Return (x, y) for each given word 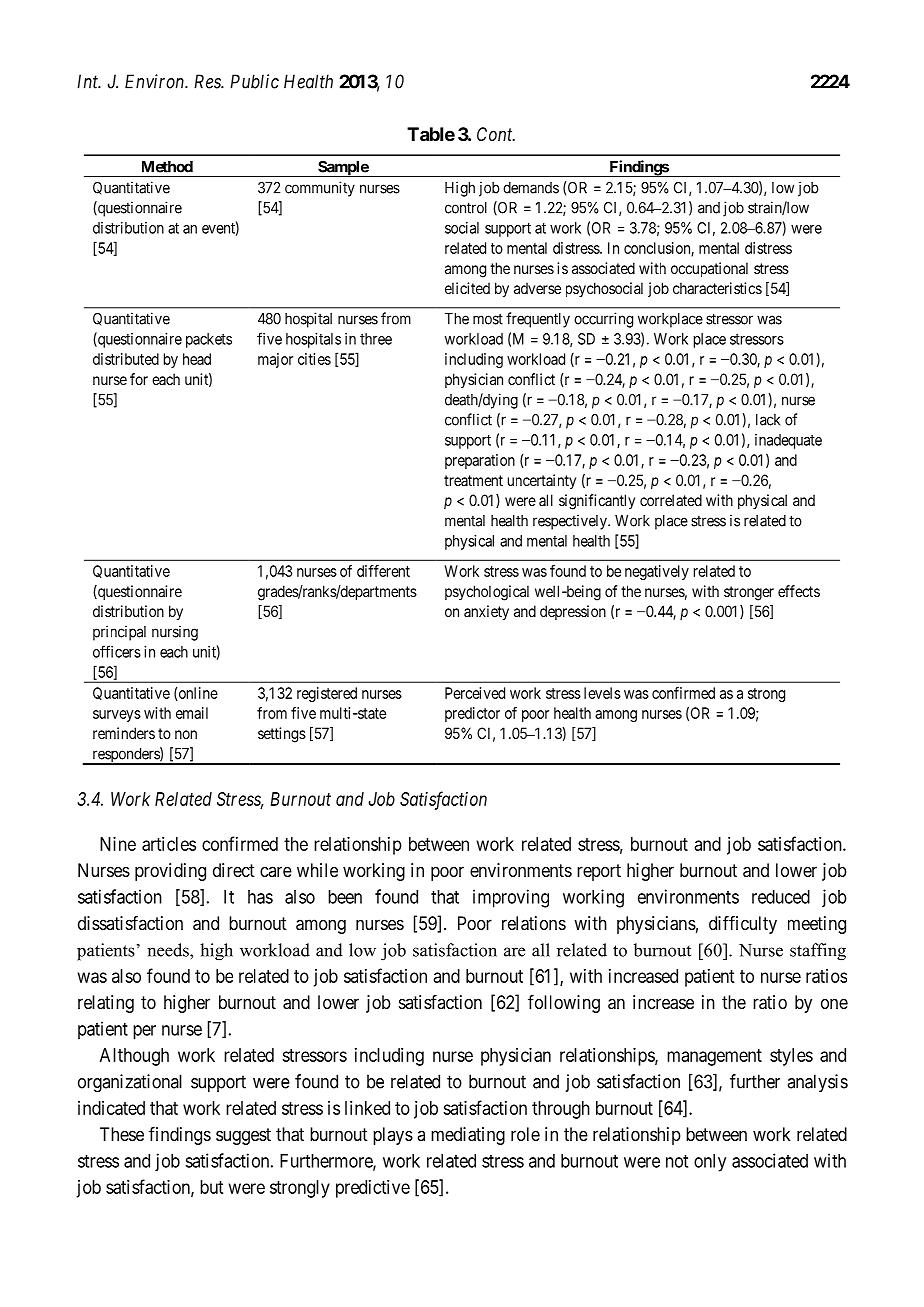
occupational (709, 269)
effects (799, 591)
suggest (243, 1136)
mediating (468, 1136)
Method (167, 167)
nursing (175, 633)
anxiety (486, 612)
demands (531, 188)
